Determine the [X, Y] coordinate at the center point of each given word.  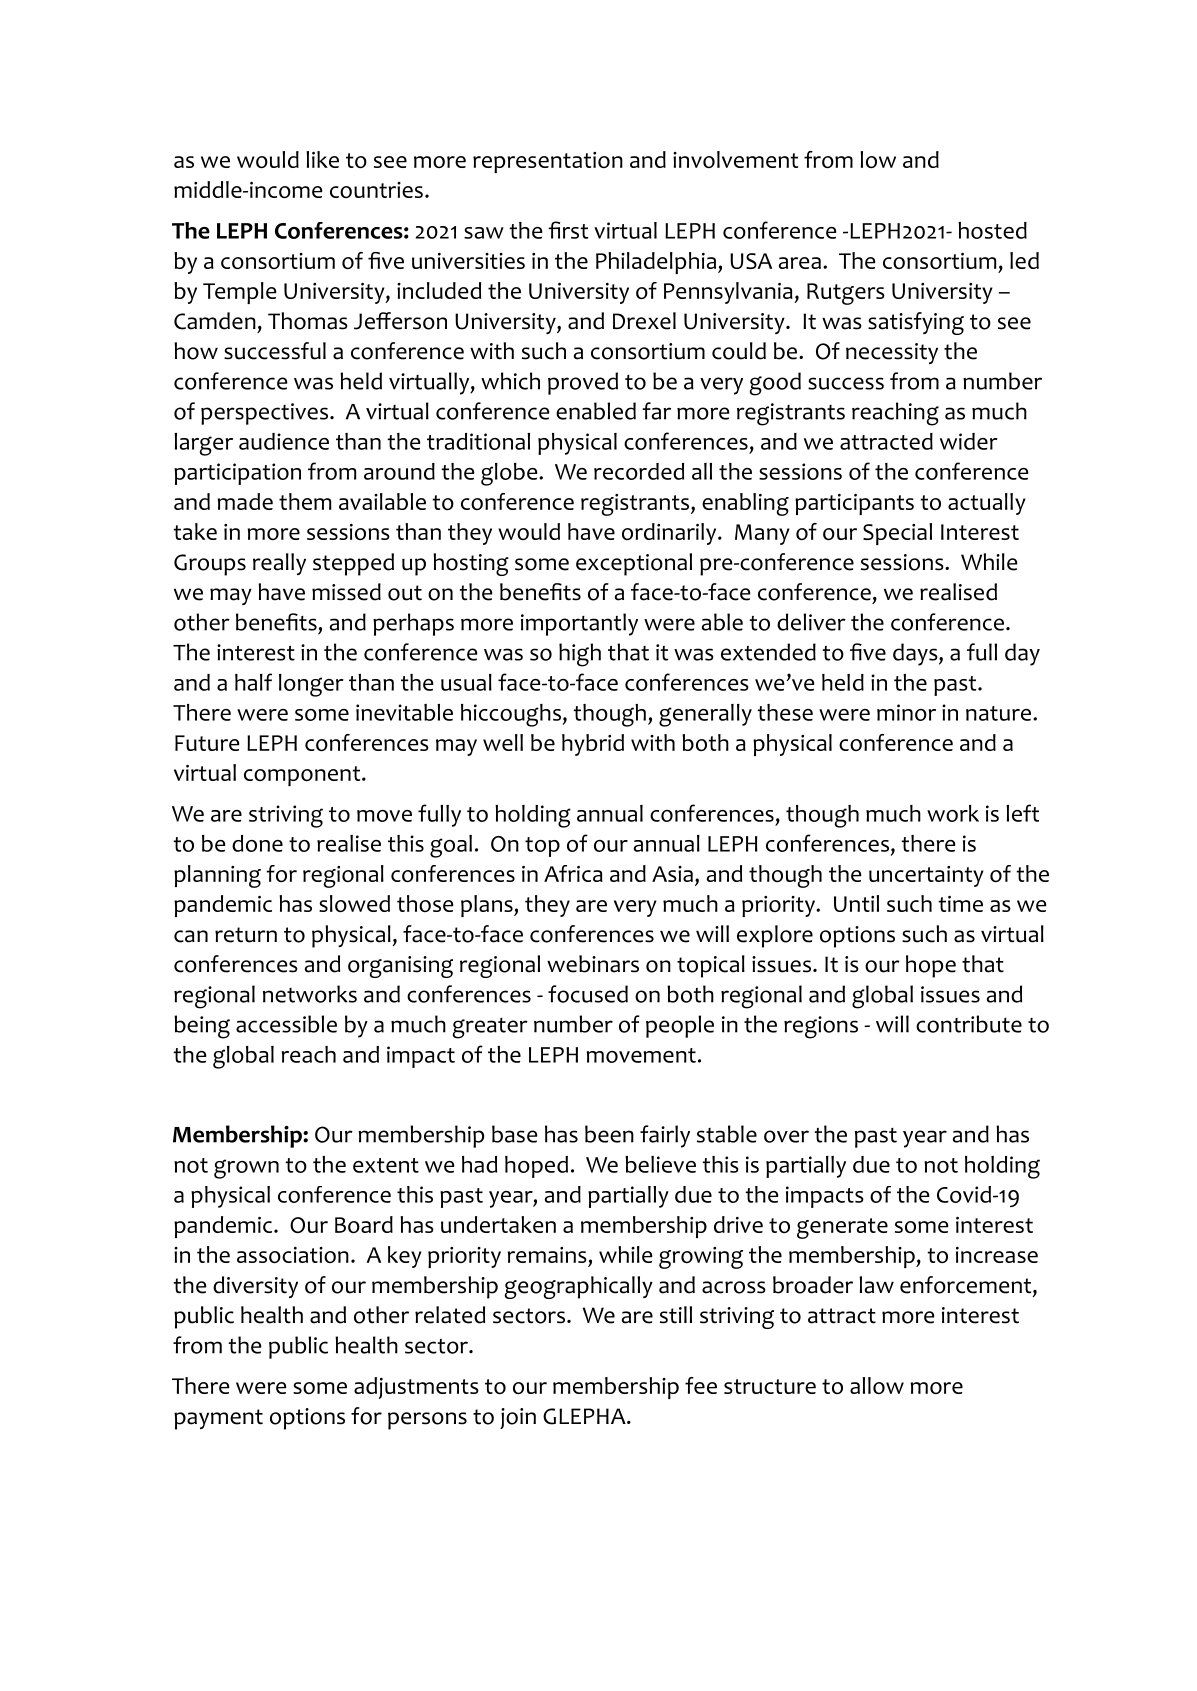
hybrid [593, 745]
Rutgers [846, 294]
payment [218, 1419]
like [322, 159]
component [302, 776]
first [568, 230]
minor [906, 712]
